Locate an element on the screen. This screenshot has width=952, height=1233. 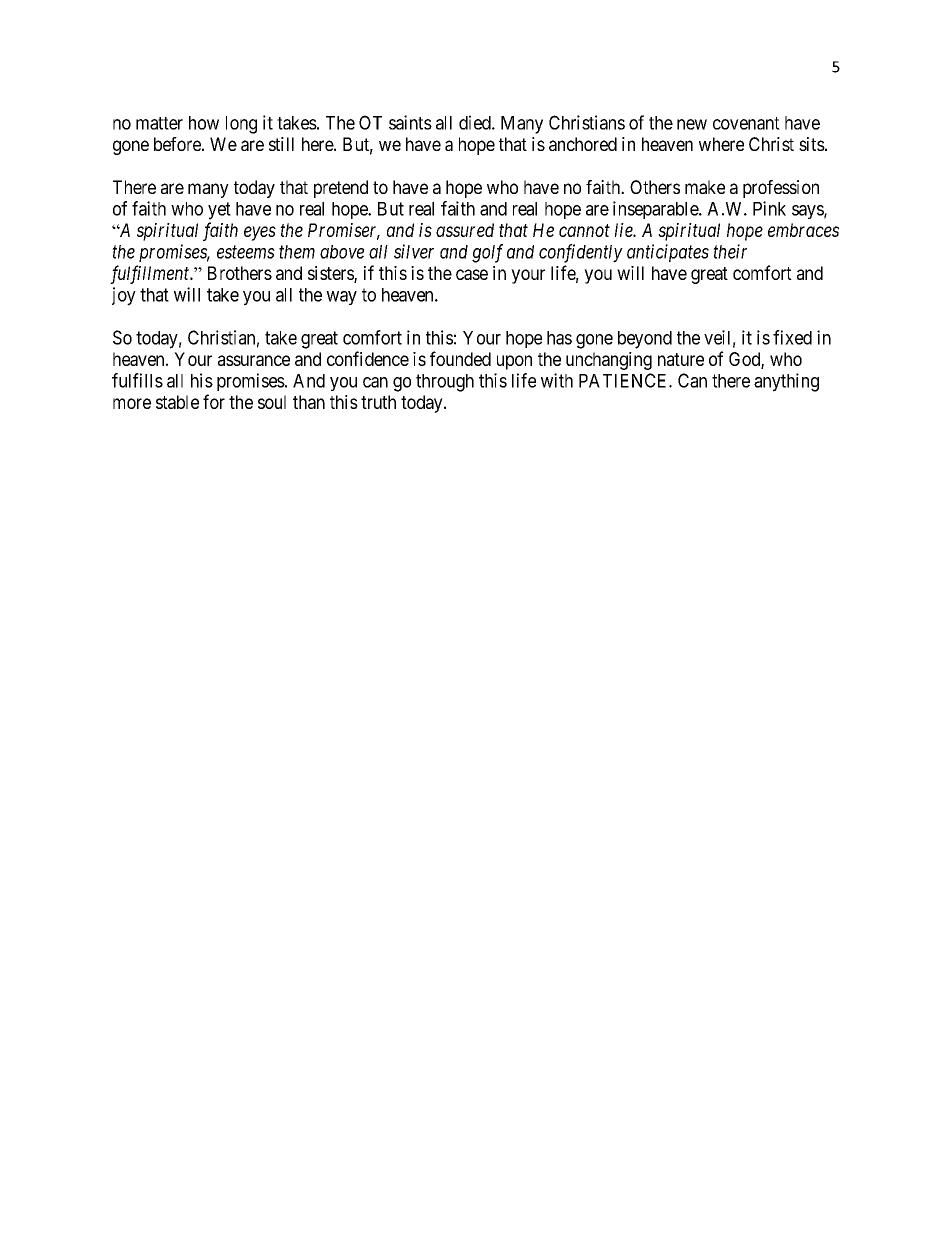
fixed is located at coordinates (792, 337).
